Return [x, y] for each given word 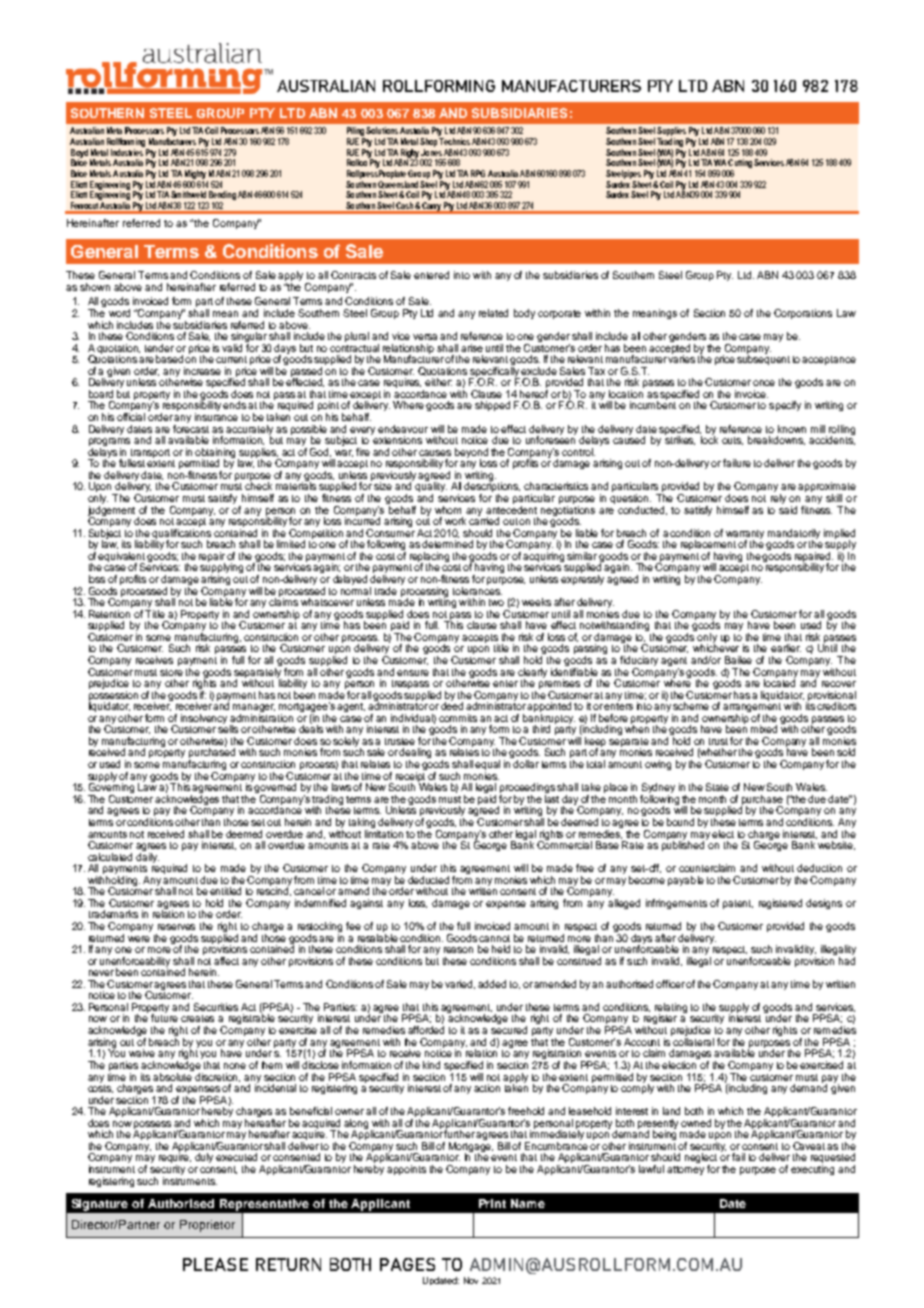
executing [812, 1170]
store [171, 672]
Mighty [195, 174]
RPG [478, 173]
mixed [764, 729]
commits [458, 718]
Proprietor [207, 1226]
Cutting [739, 165]
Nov [471, 1280]
